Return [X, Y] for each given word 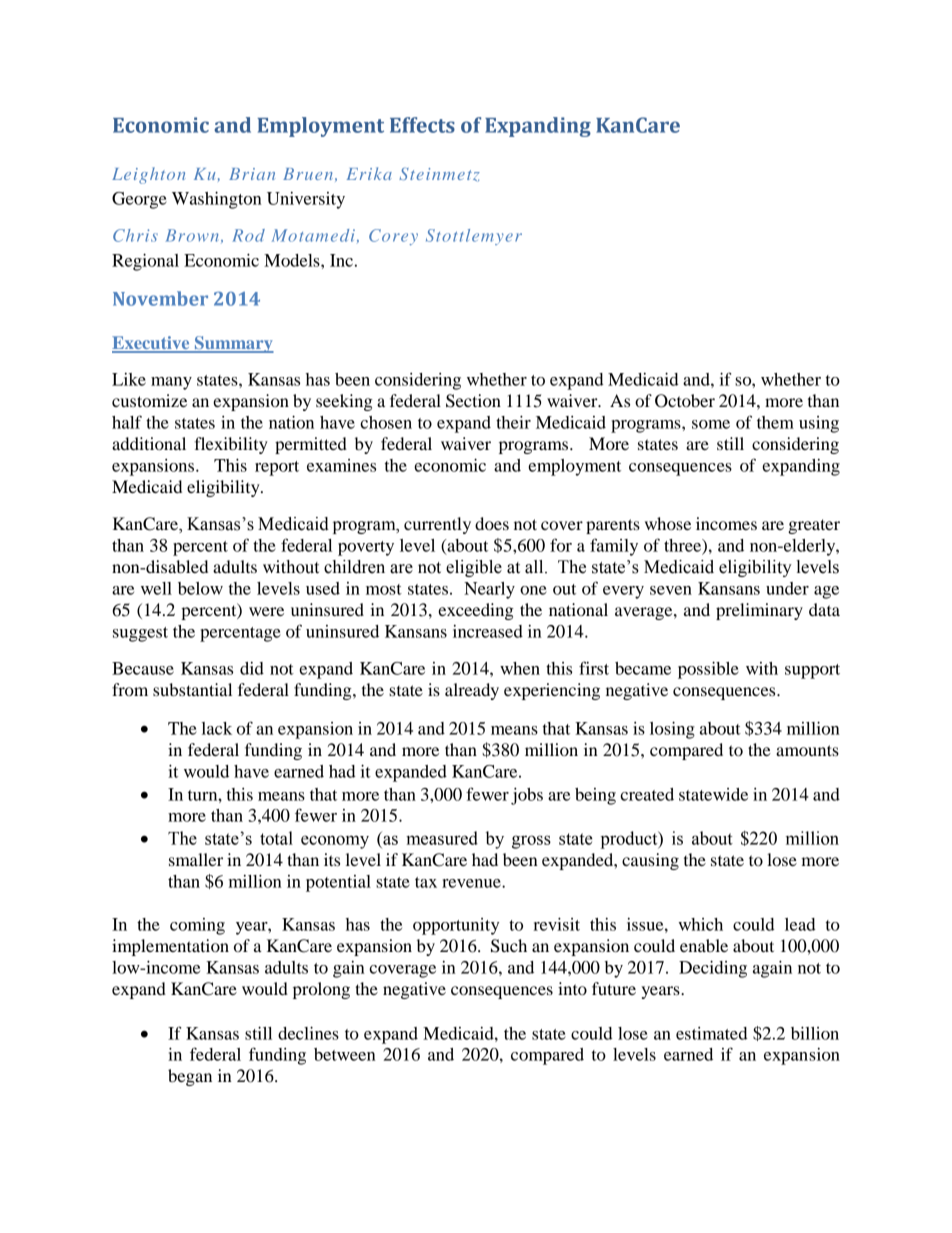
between [345, 1054]
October [685, 401]
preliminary [759, 611]
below [200, 588]
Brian [252, 174]
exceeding [476, 611]
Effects [422, 125]
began [190, 1077]
